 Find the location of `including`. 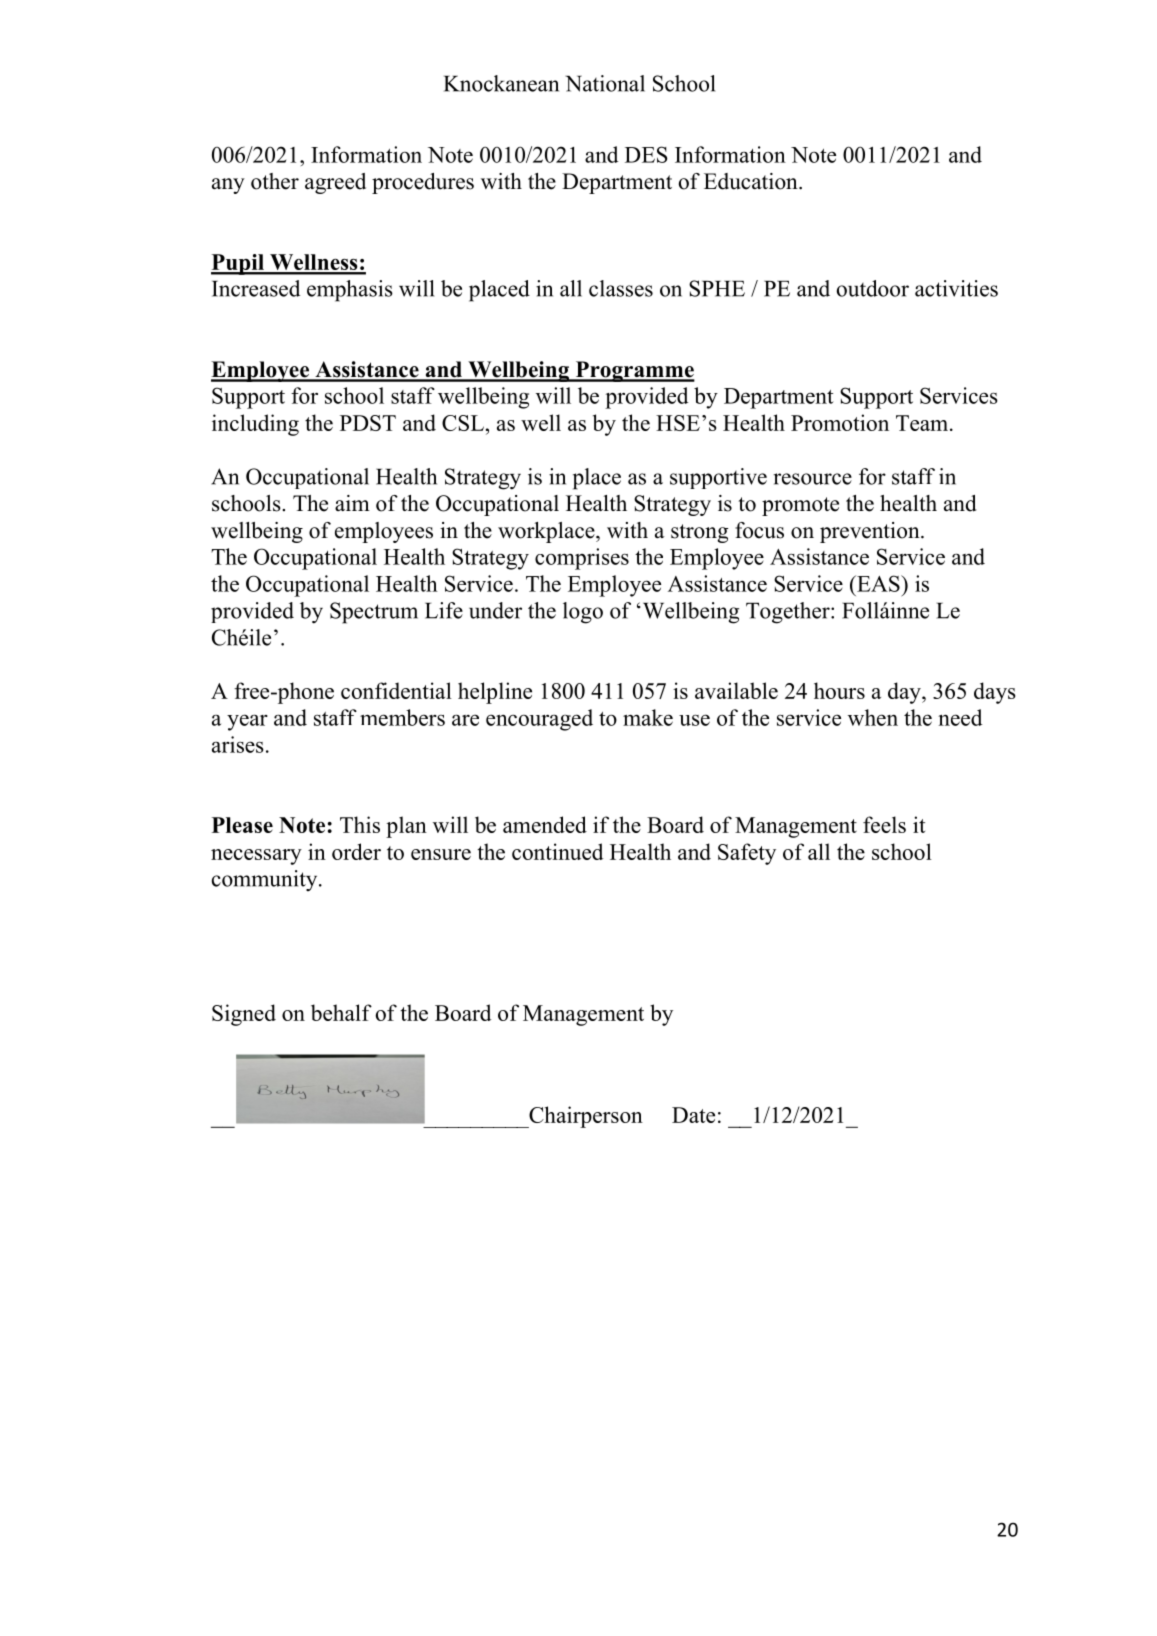

including is located at coordinates (255, 425).
